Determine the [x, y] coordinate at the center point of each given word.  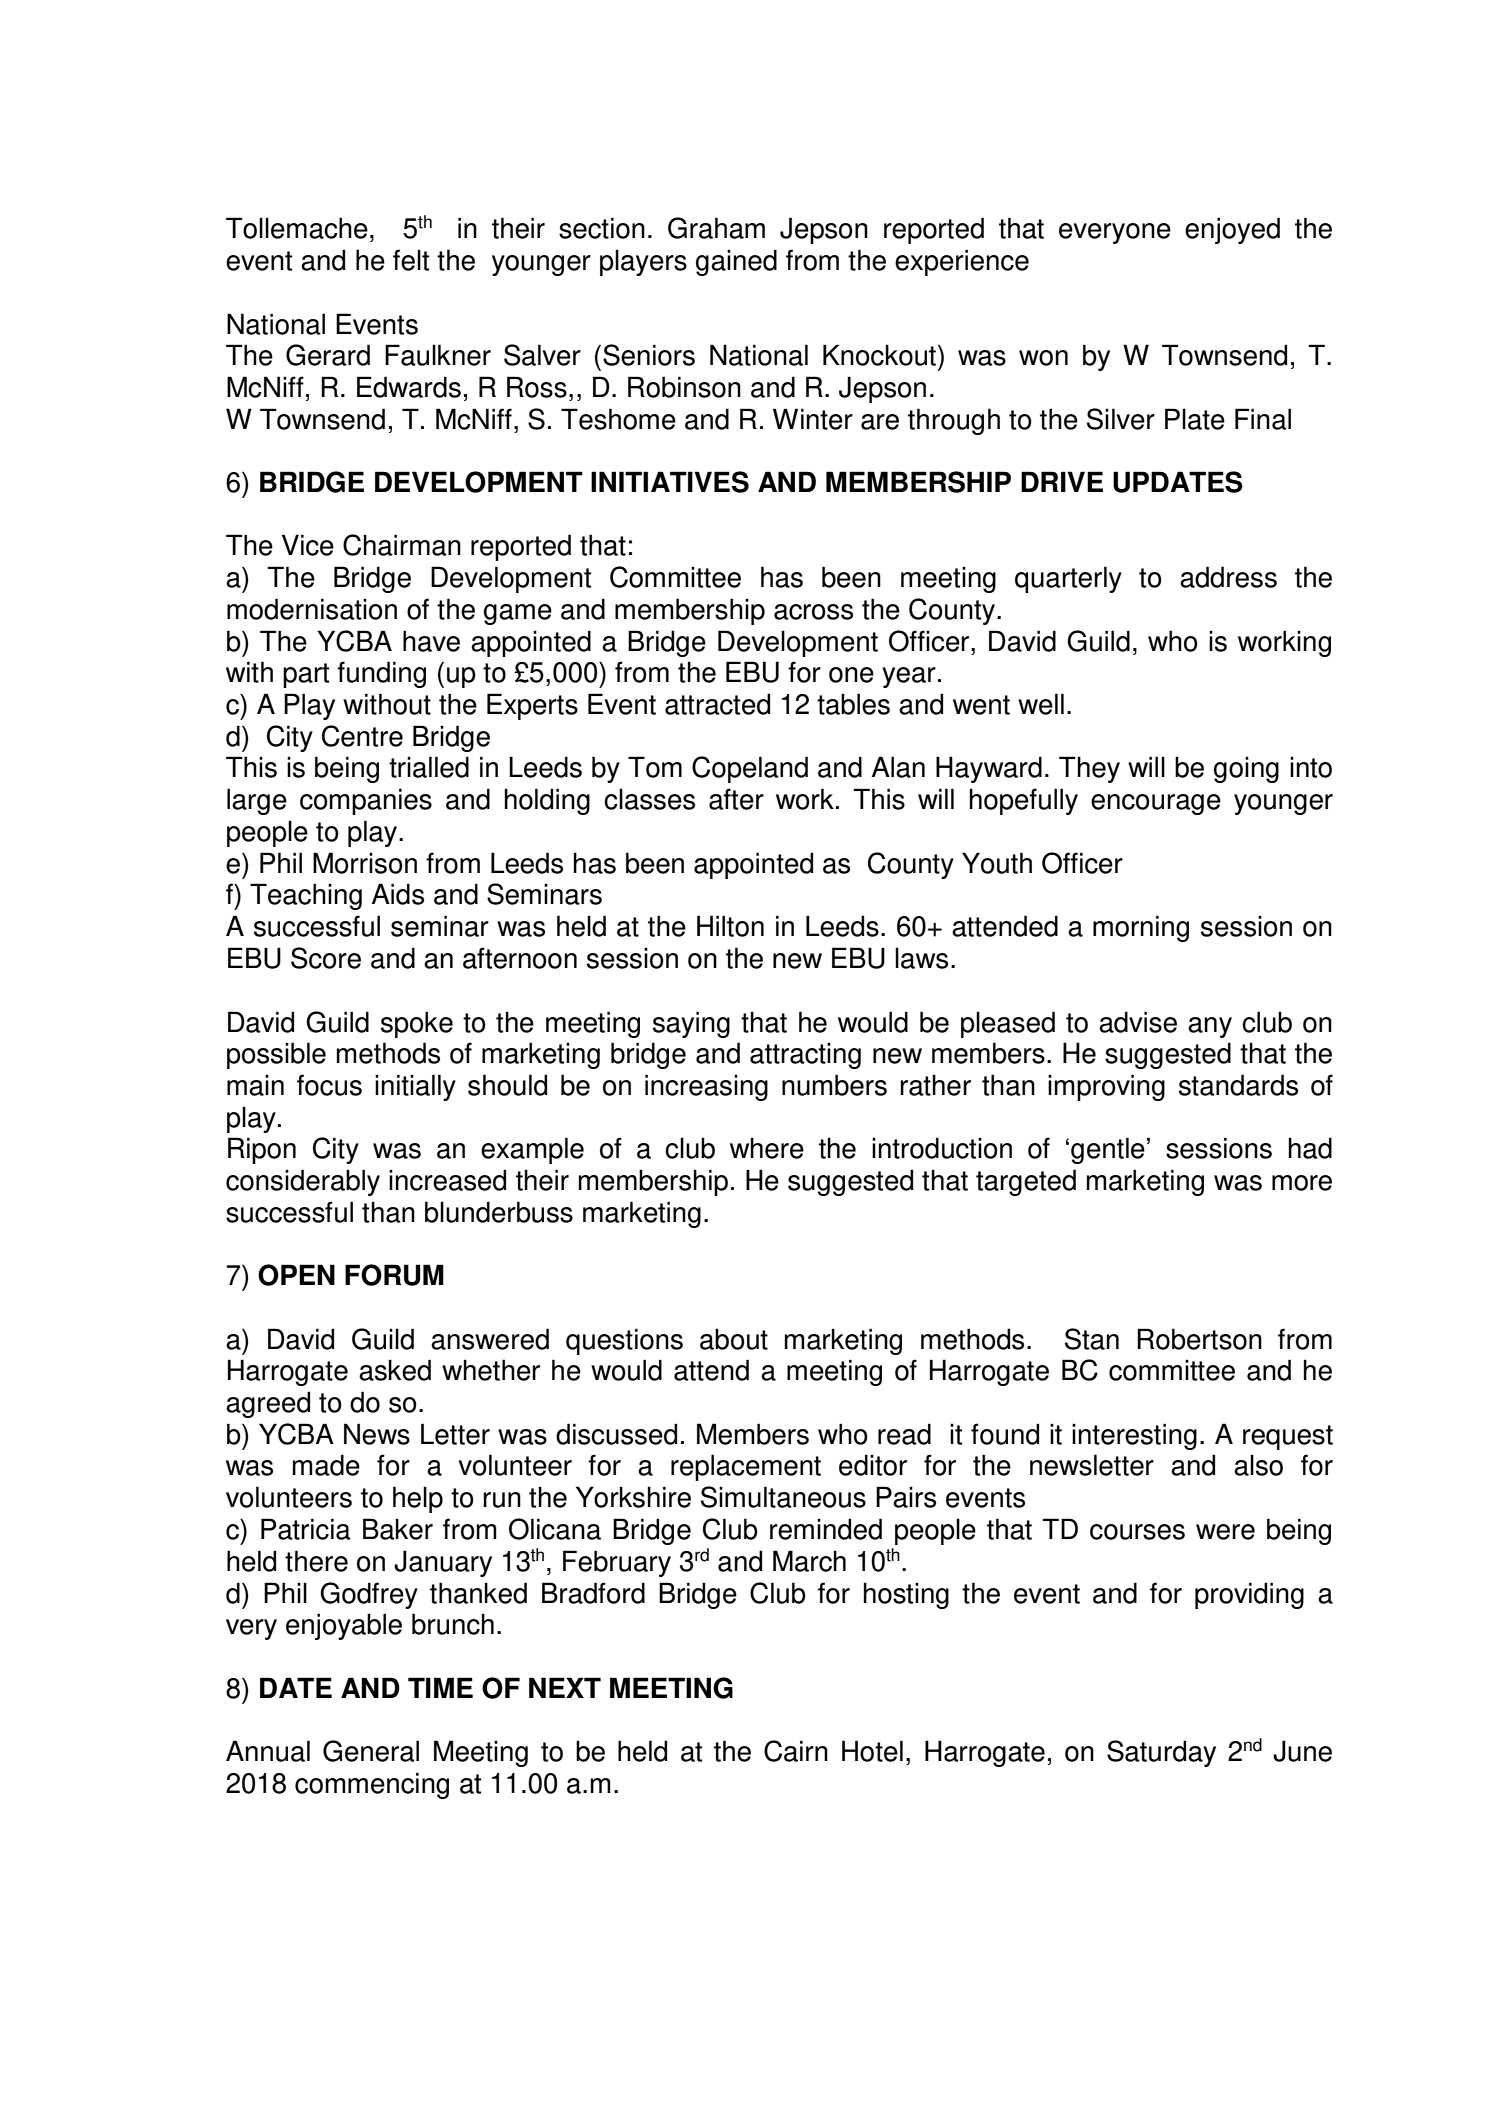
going [1246, 769]
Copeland [750, 769]
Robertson [1199, 1339]
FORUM [394, 1275]
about [734, 1339]
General [371, 1751]
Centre [362, 736]
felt [411, 260]
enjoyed [1232, 230]
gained [736, 262]
